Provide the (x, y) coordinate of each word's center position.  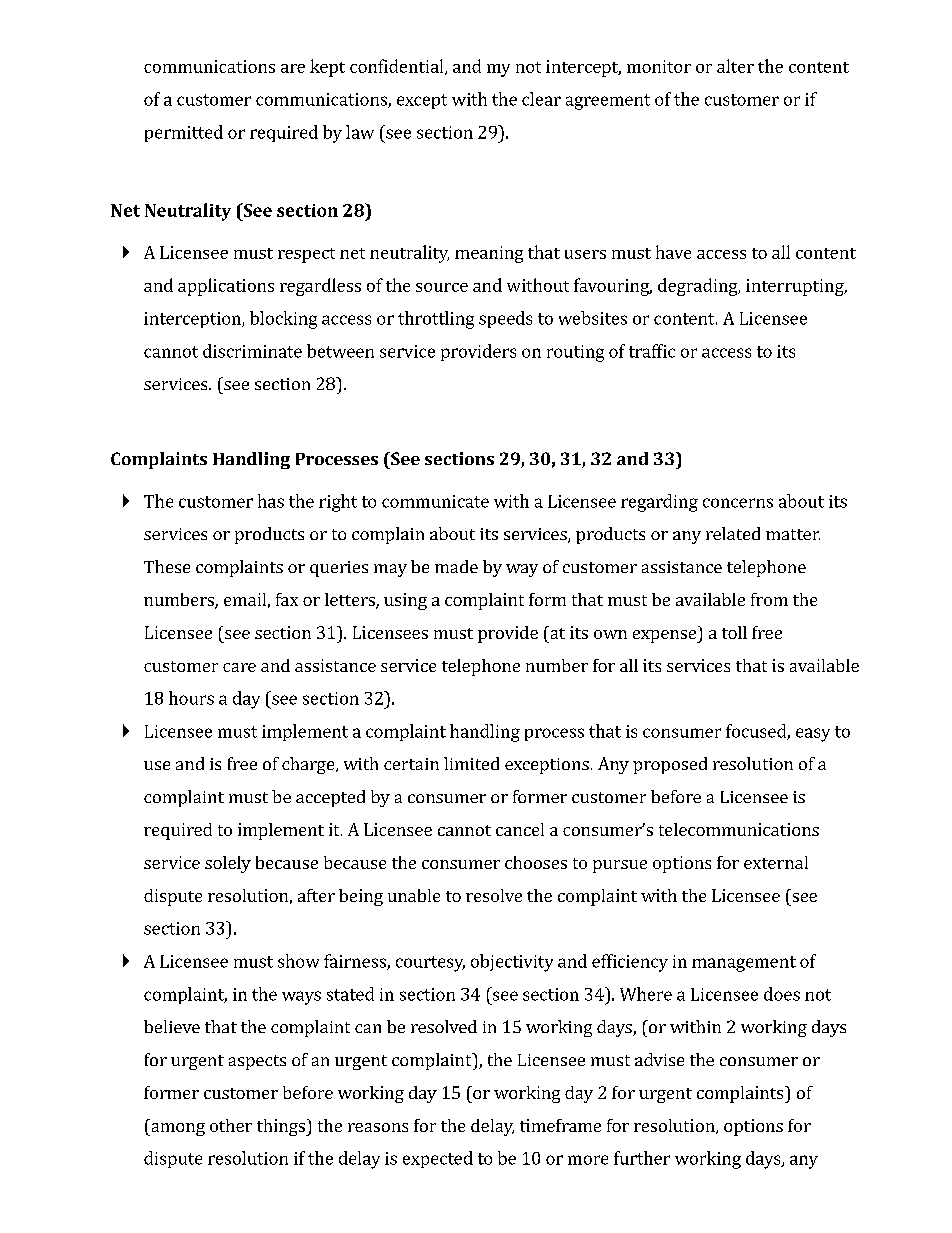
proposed (670, 765)
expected (438, 1159)
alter (735, 66)
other (231, 1125)
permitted (184, 133)
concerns (738, 503)
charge (309, 765)
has (271, 501)
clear (541, 99)
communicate (435, 501)
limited (471, 763)
